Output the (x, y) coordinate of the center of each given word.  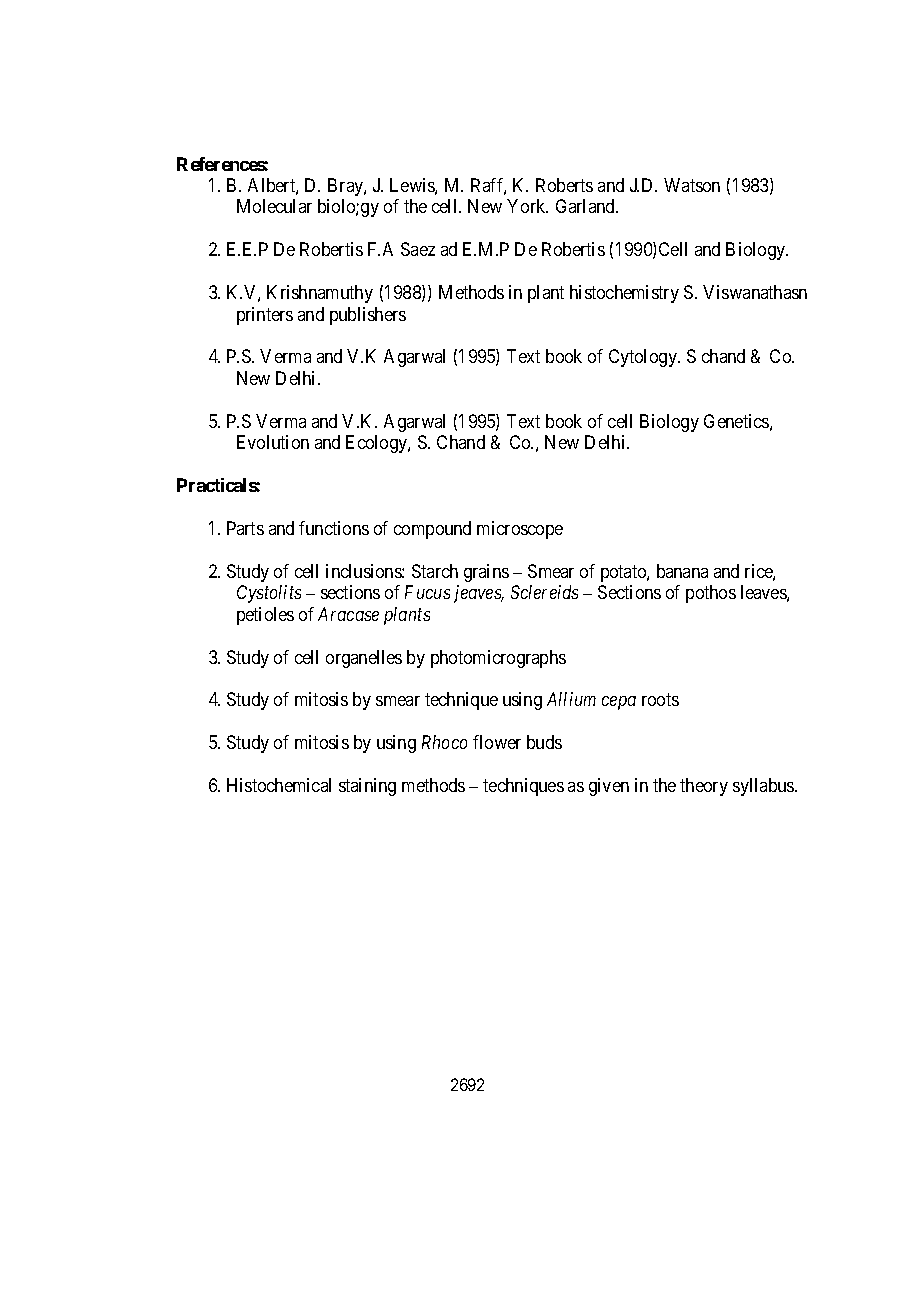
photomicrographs (498, 659)
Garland (586, 206)
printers (265, 316)
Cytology (644, 358)
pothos (711, 594)
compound (432, 530)
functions (334, 528)
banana (682, 571)
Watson (692, 185)
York (527, 206)
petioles (265, 616)
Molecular (274, 206)
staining (367, 787)
